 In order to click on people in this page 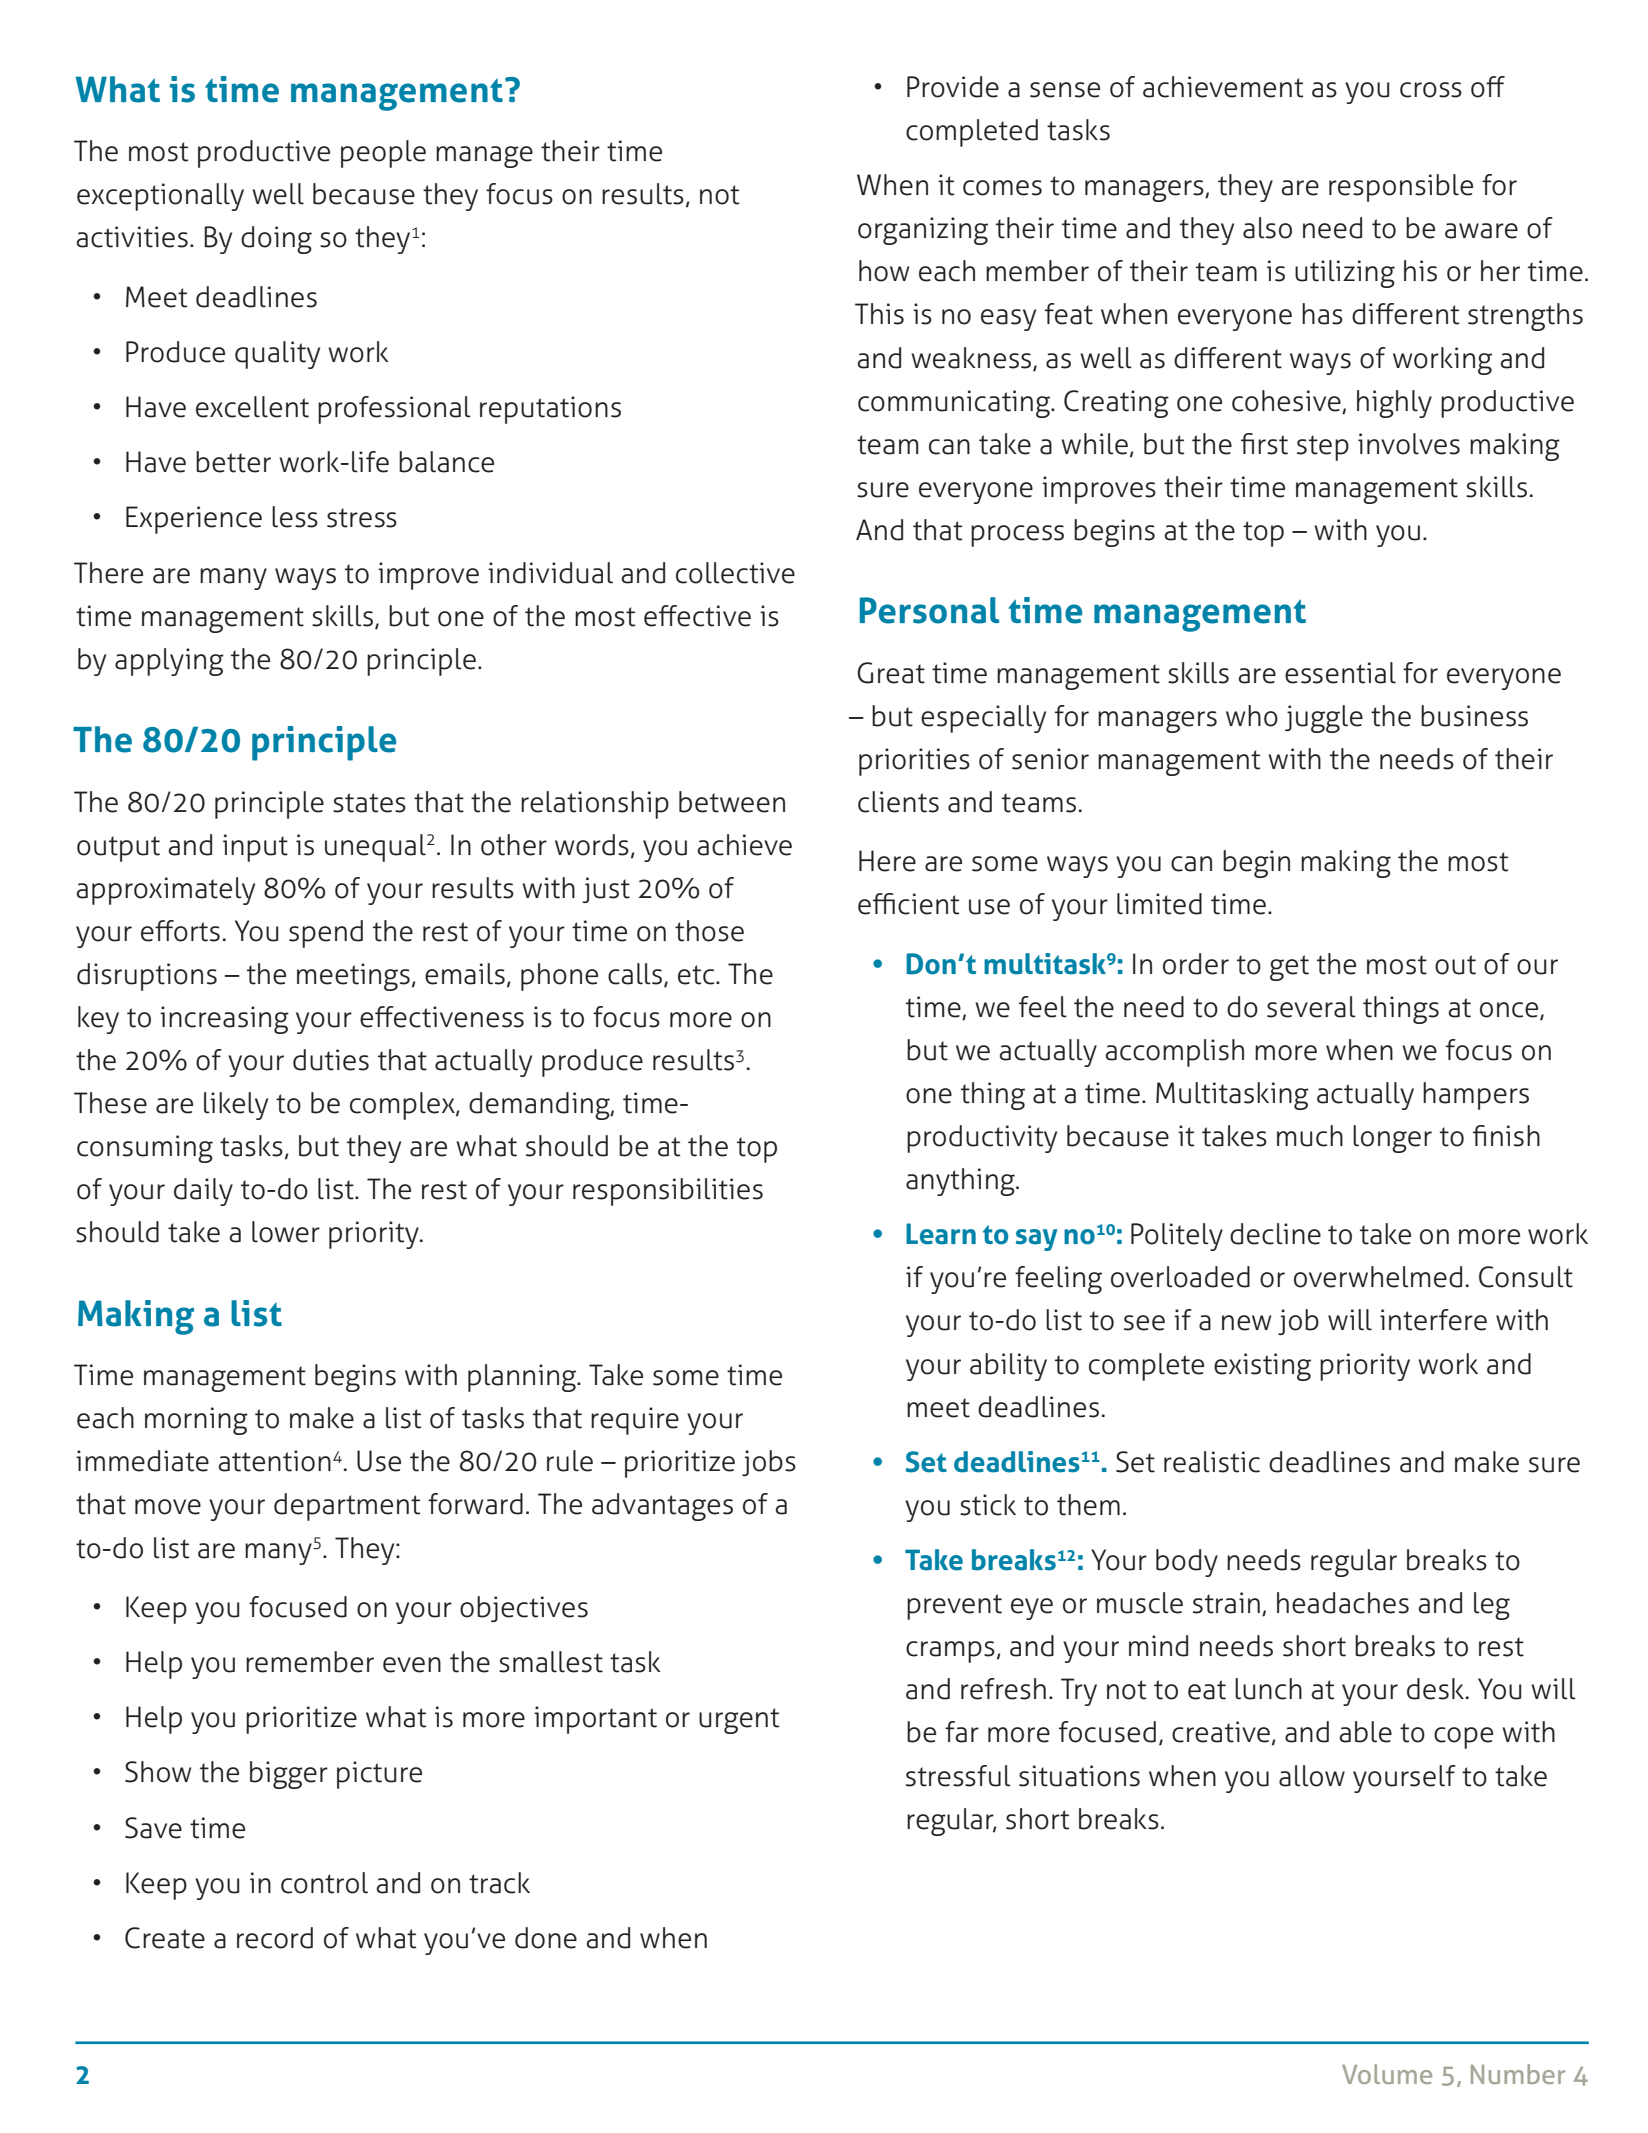, I will do `click(383, 154)`.
